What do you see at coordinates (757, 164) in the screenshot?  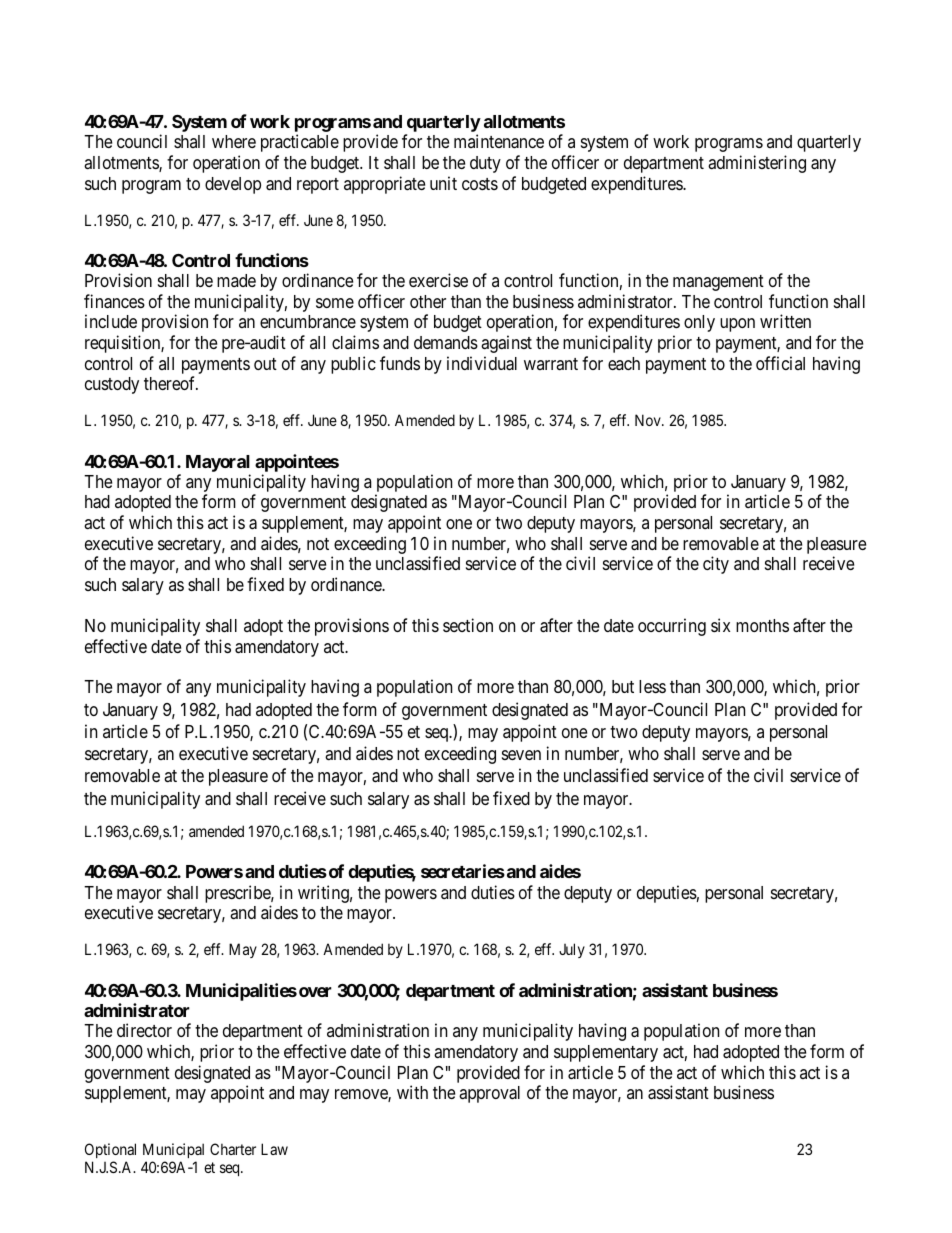 I see `administering` at bounding box center [757, 164].
